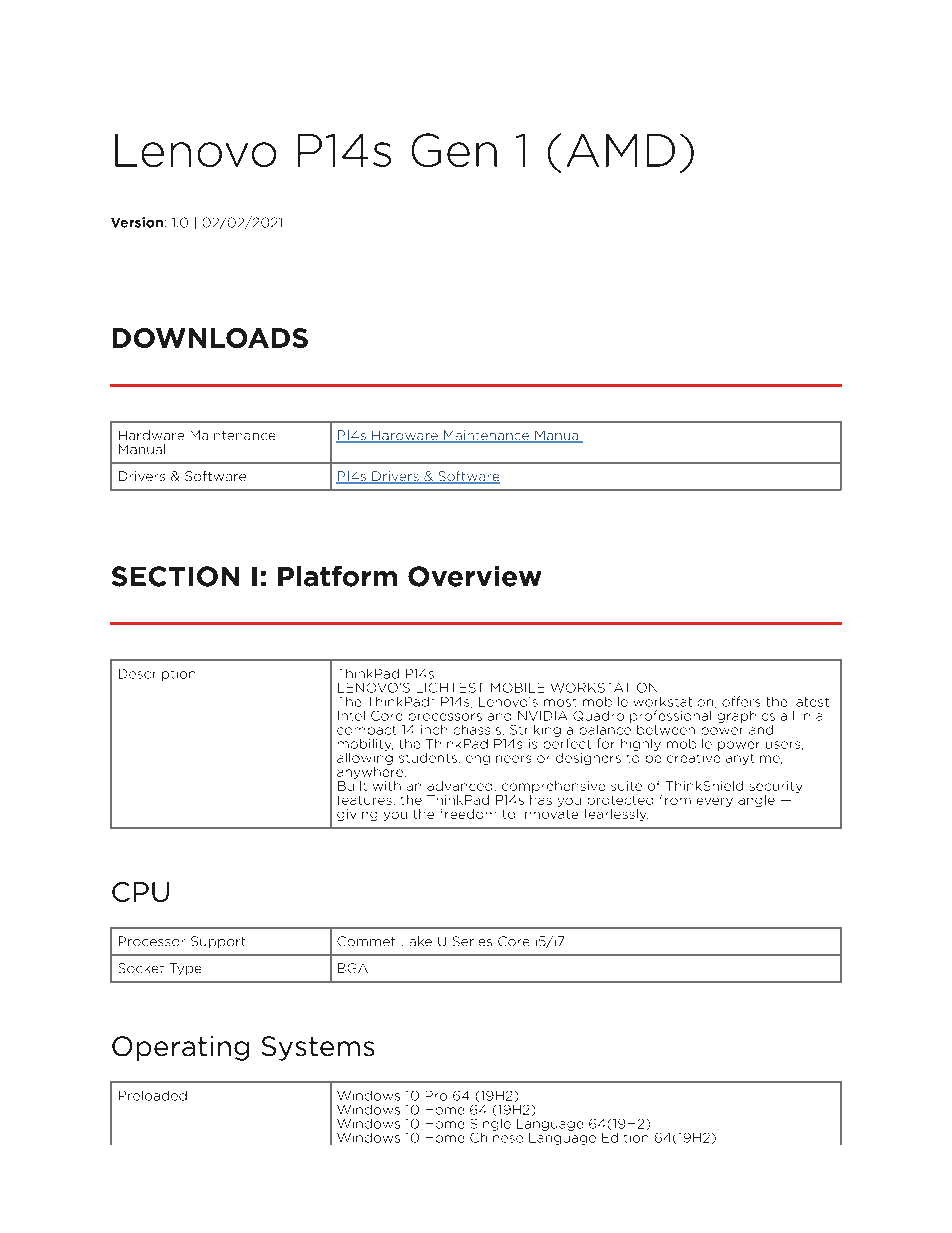  Describe the element at coordinates (210, 338) in the image. I see `DOWNLOADS` at that location.
